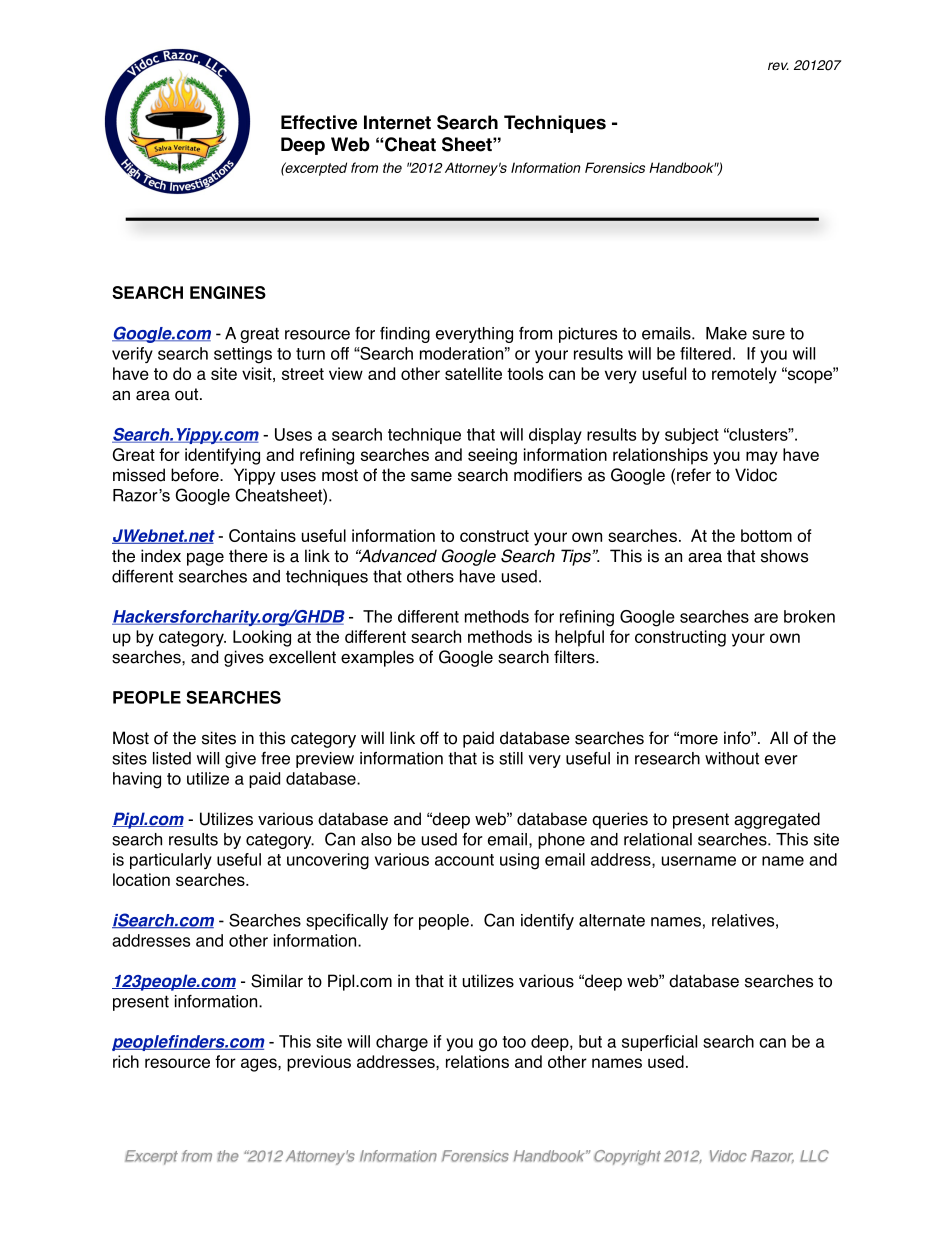 The width and height of the image is (952, 1233). I want to click on charge, so click(402, 1043).
